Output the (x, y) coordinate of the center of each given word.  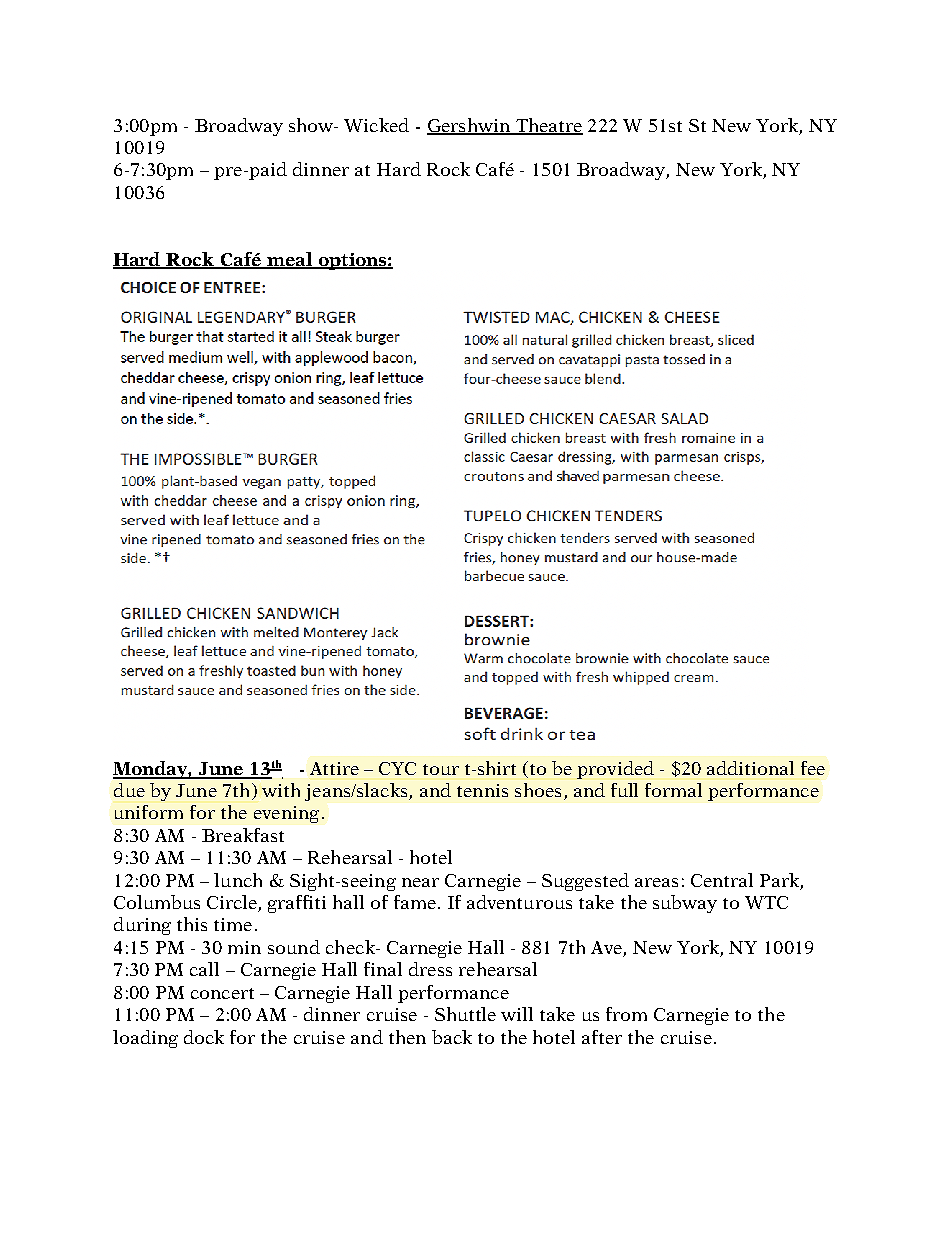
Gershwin (470, 126)
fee (813, 768)
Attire (334, 768)
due (129, 790)
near (420, 882)
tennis (482, 790)
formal (673, 790)
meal (289, 260)
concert (222, 993)
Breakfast (243, 835)
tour (441, 769)
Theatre (548, 126)
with (281, 790)
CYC (397, 768)
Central (722, 880)
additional (750, 768)
